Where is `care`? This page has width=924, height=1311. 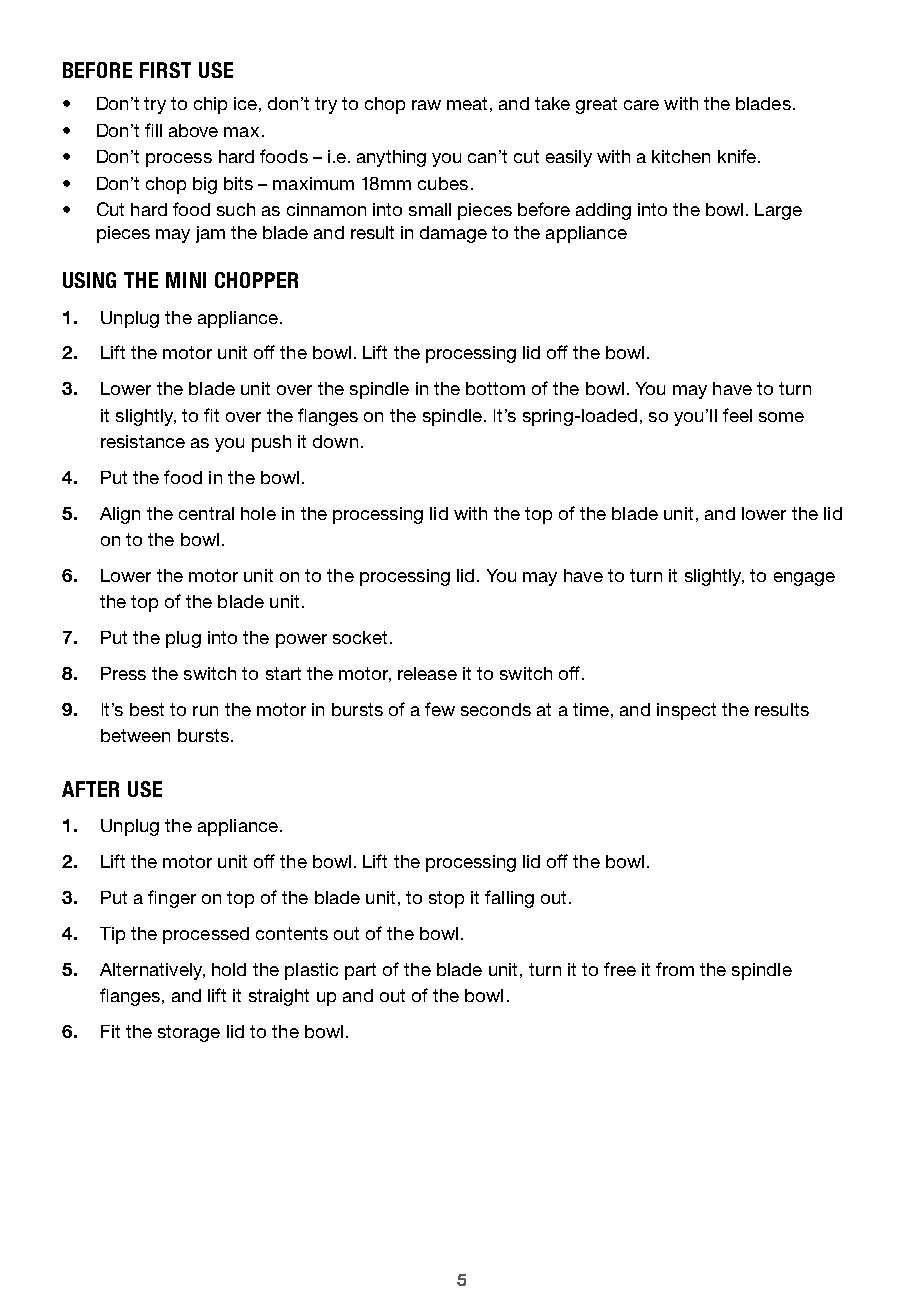 care is located at coordinates (641, 105).
